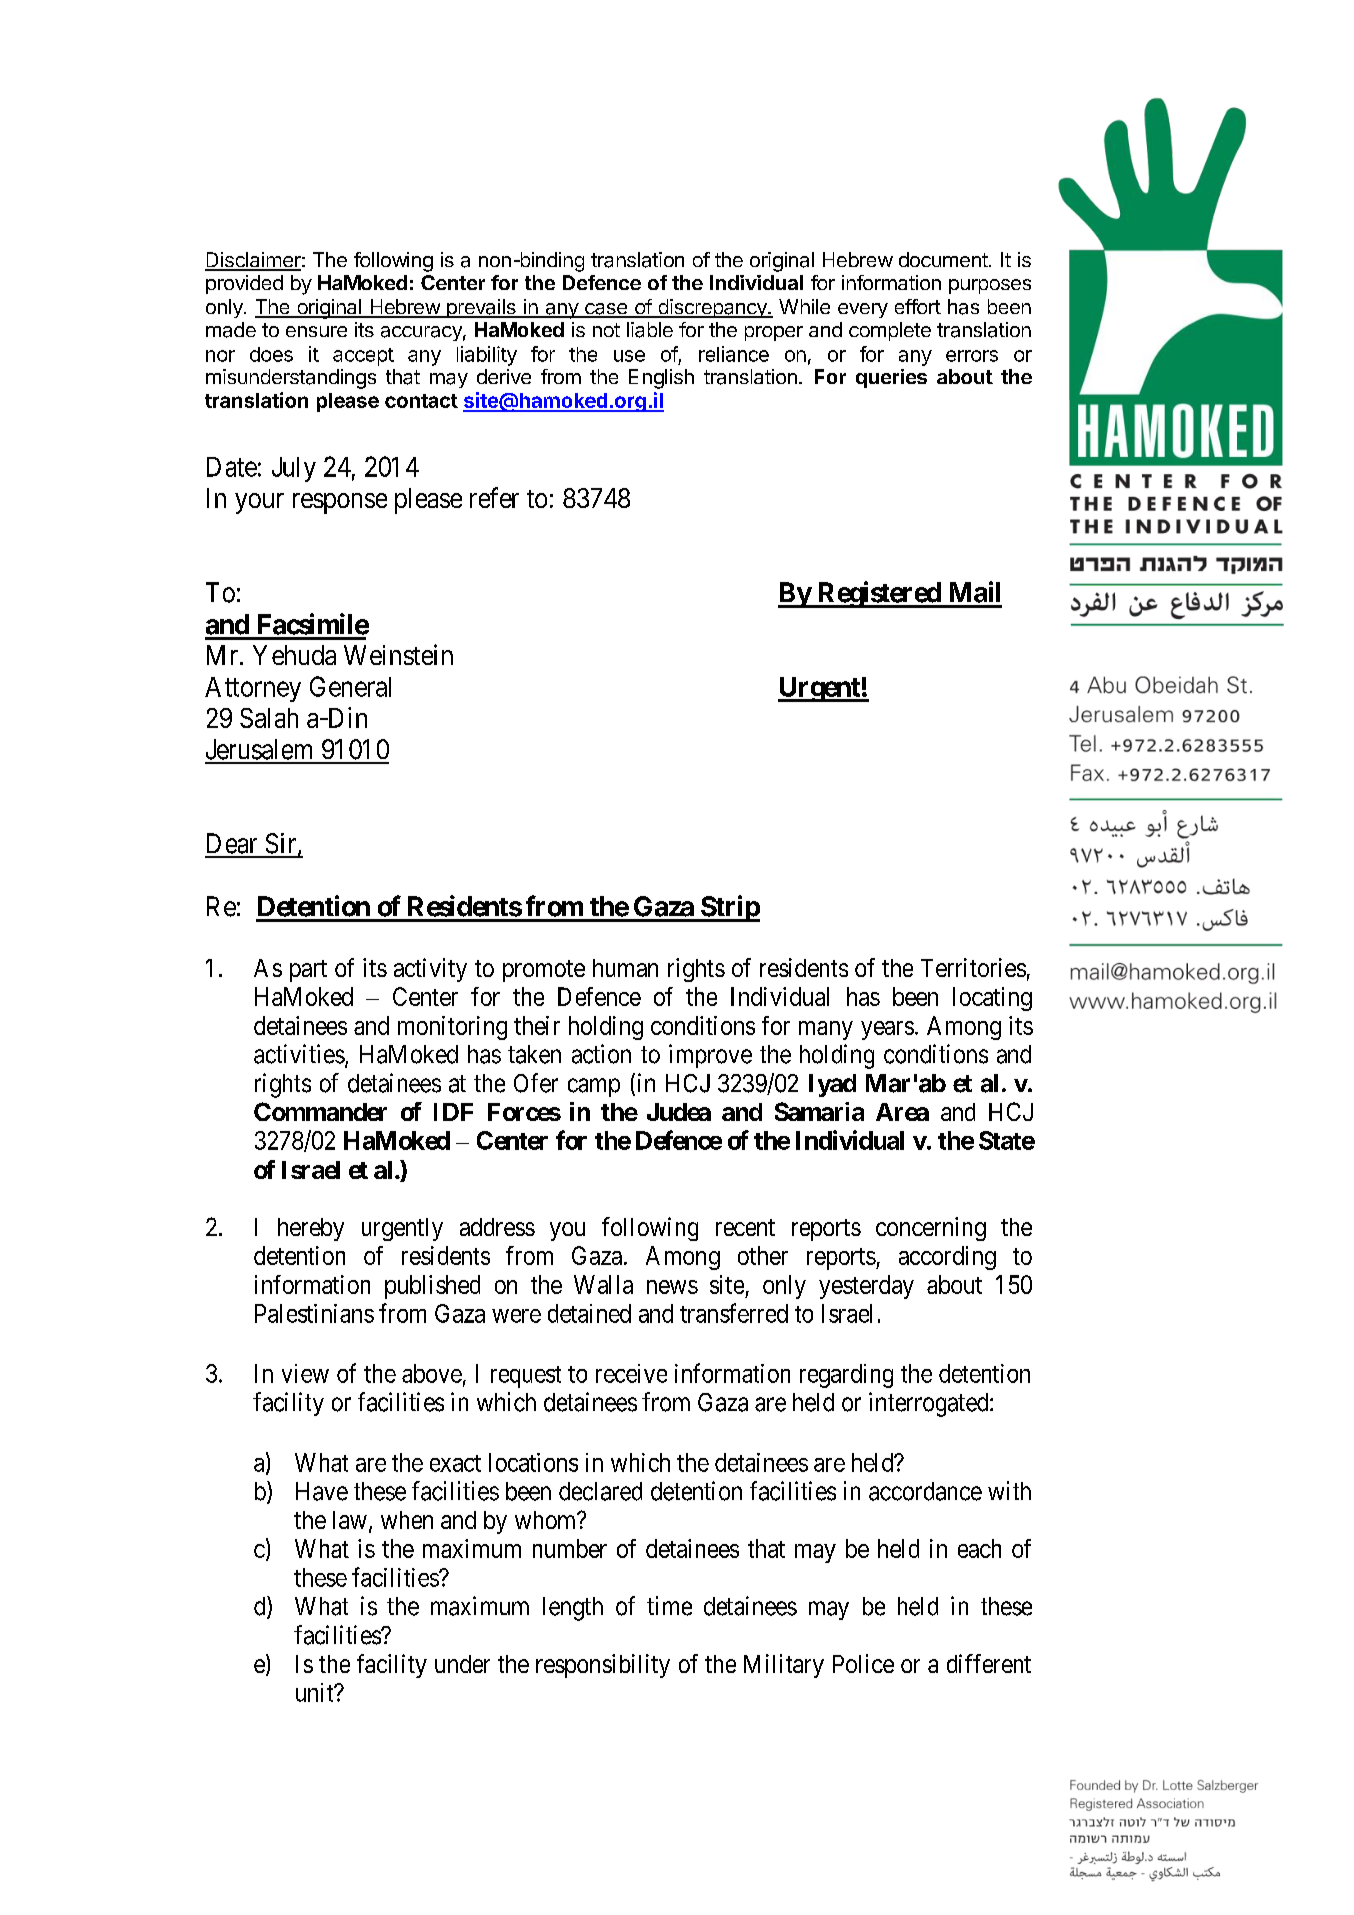 The image size is (1354, 1915). What do you see at coordinates (316, 331) in the document?
I see `ensure` at bounding box center [316, 331].
